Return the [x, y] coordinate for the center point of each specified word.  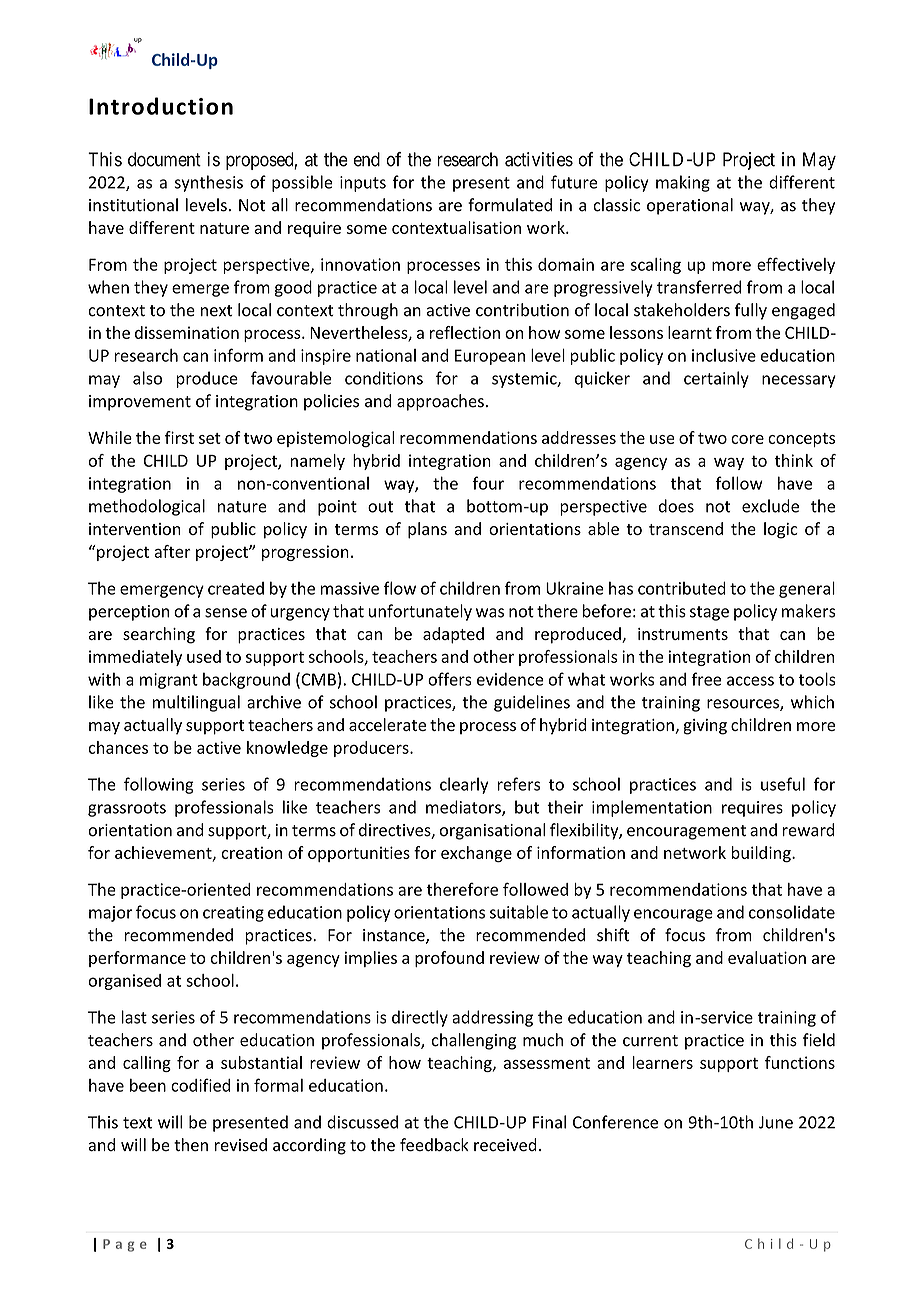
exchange [476, 854]
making [683, 183]
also [147, 378]
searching [159, 635]
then [191, 1145]
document [164, 159]
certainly [716, 379]
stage [709, 613]
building [762, 854]
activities [539, 159]
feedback [434, 1145]
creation [251, 853]
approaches [440, 402]
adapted [453, 635]
